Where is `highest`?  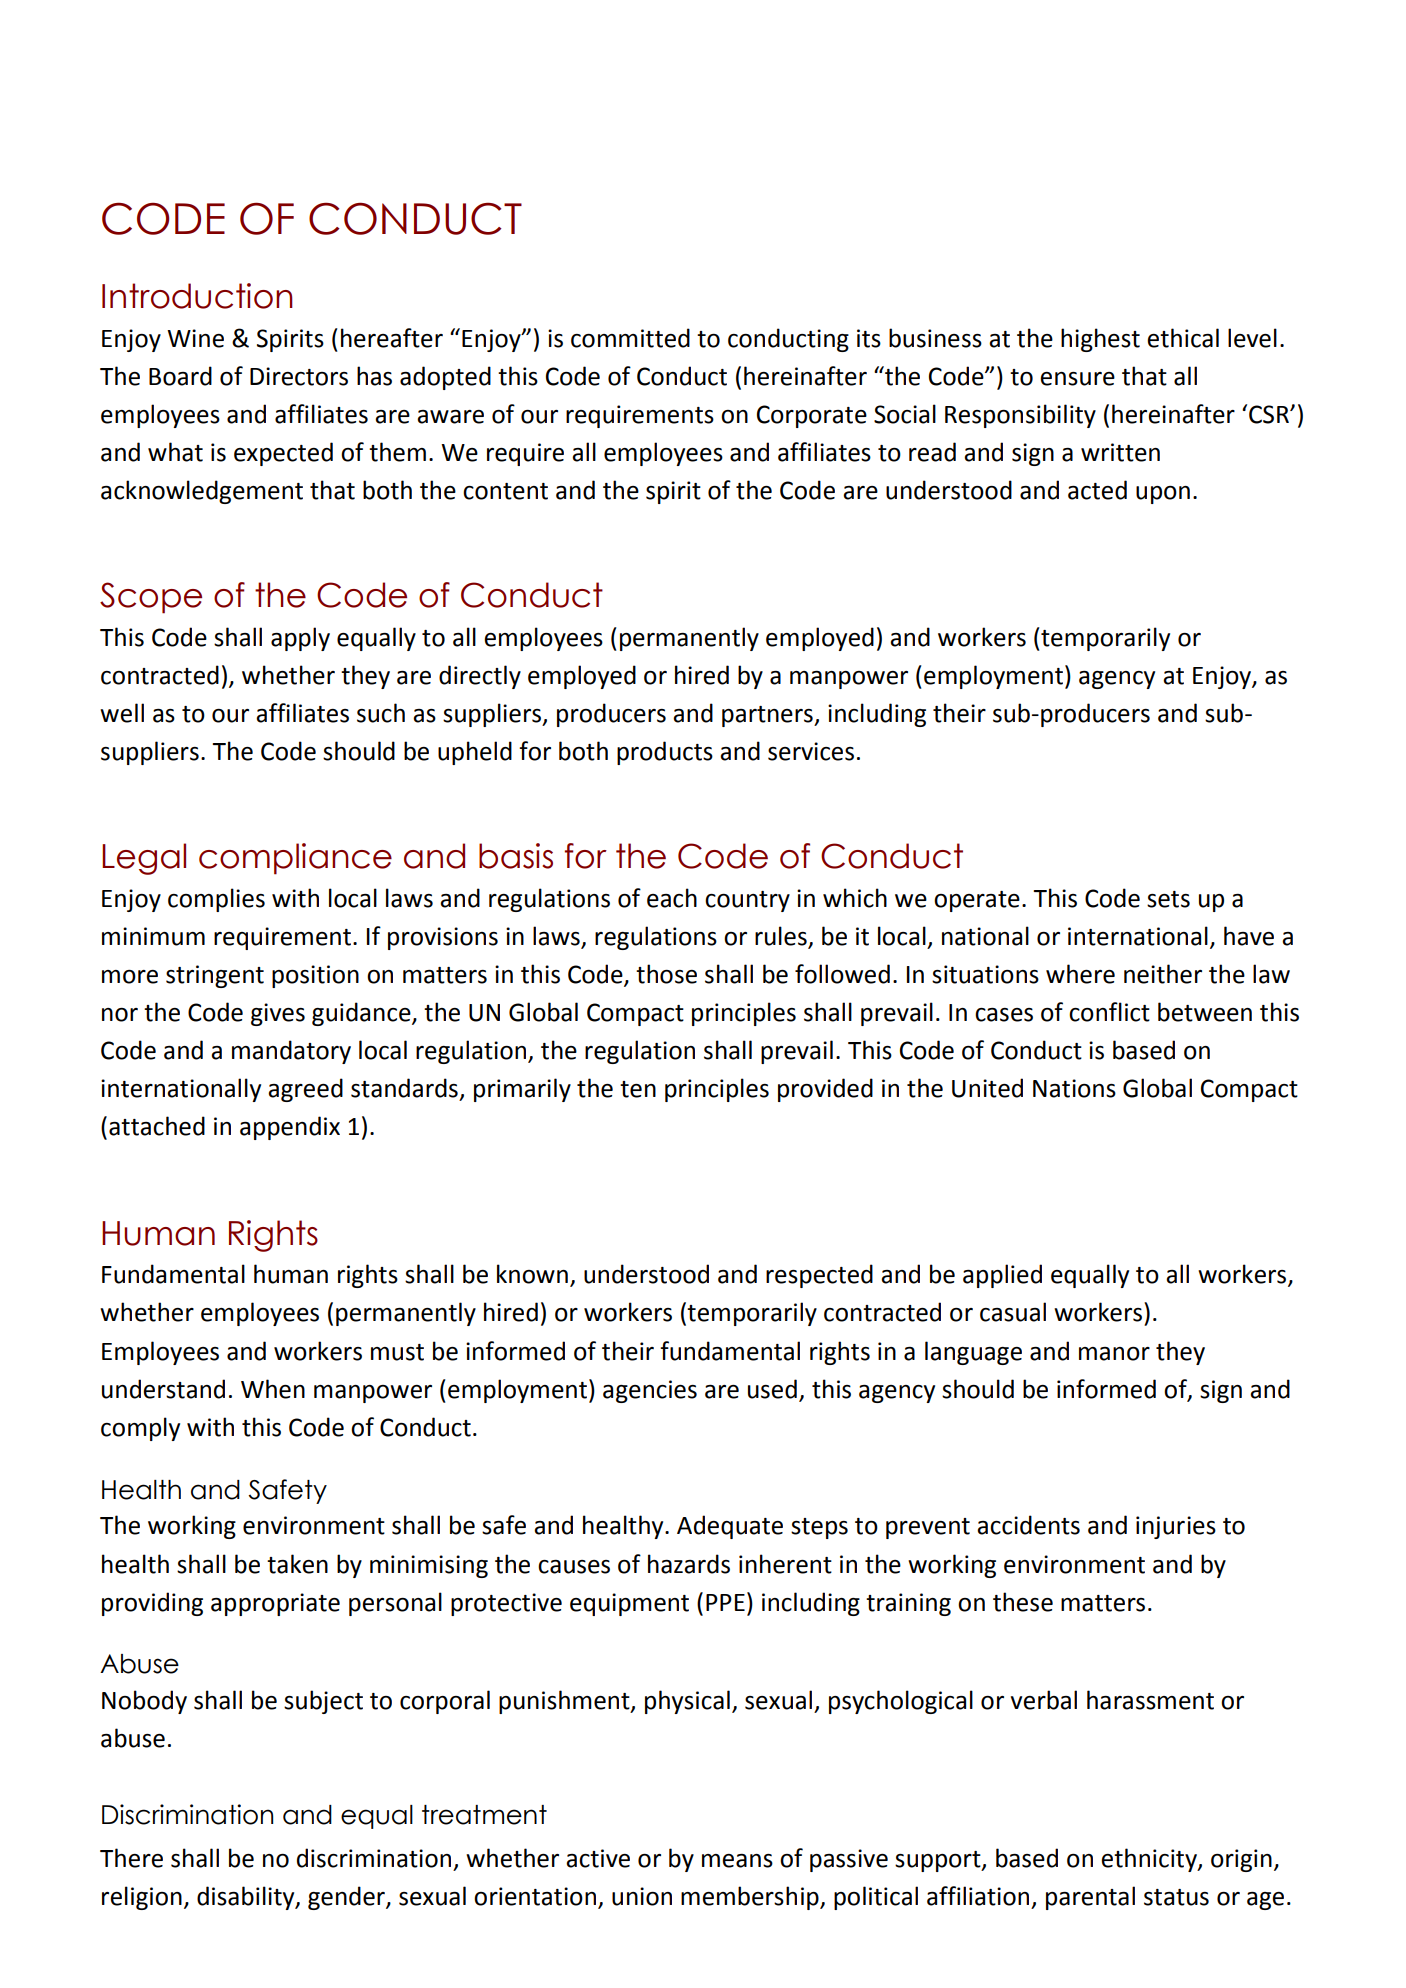 highest is located at coordinates (1100, 340).
